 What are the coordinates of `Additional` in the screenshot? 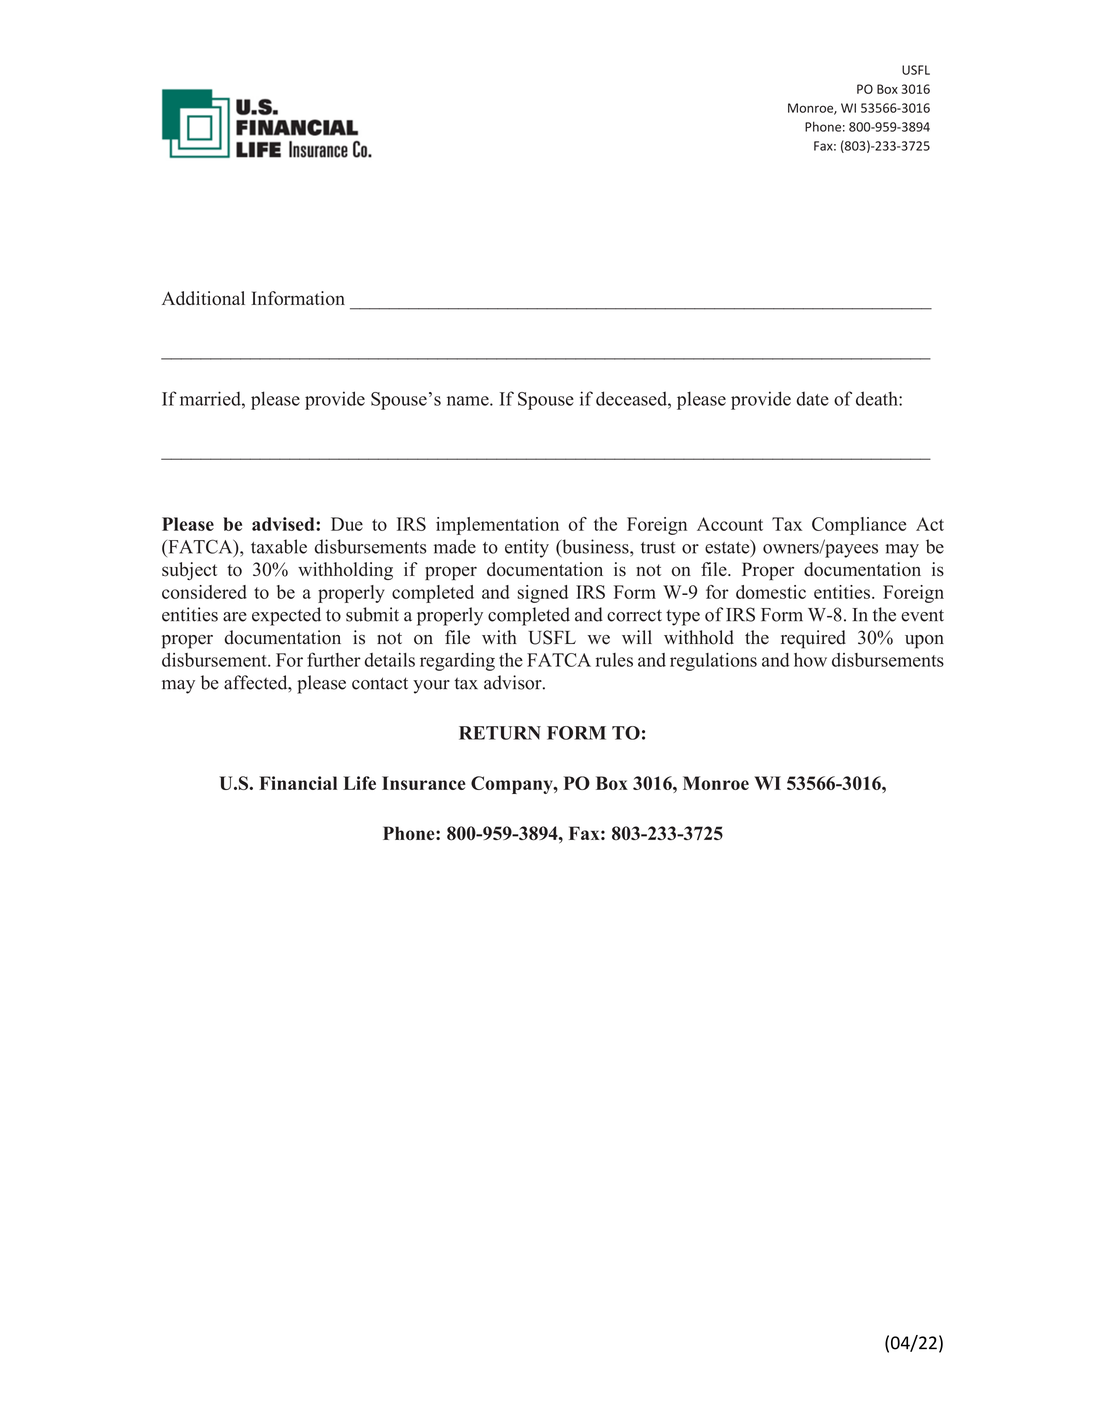 It's located at (203, 298).
